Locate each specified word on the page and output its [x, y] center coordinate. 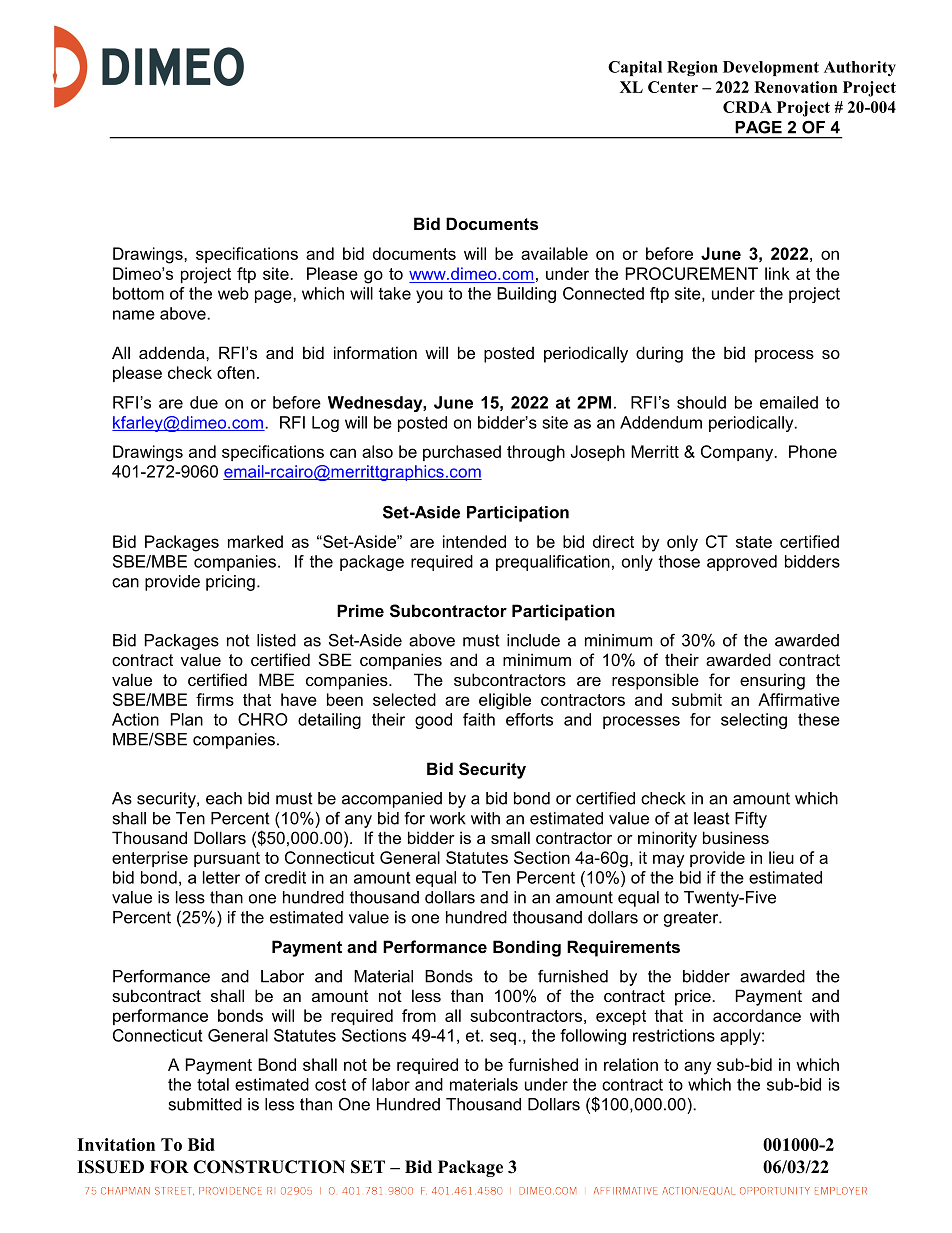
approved [742, 563]
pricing [230, 583]
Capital [635, 68]
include [533, 640]
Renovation [795, 87]
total [213, 1084]
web [233, 293]
